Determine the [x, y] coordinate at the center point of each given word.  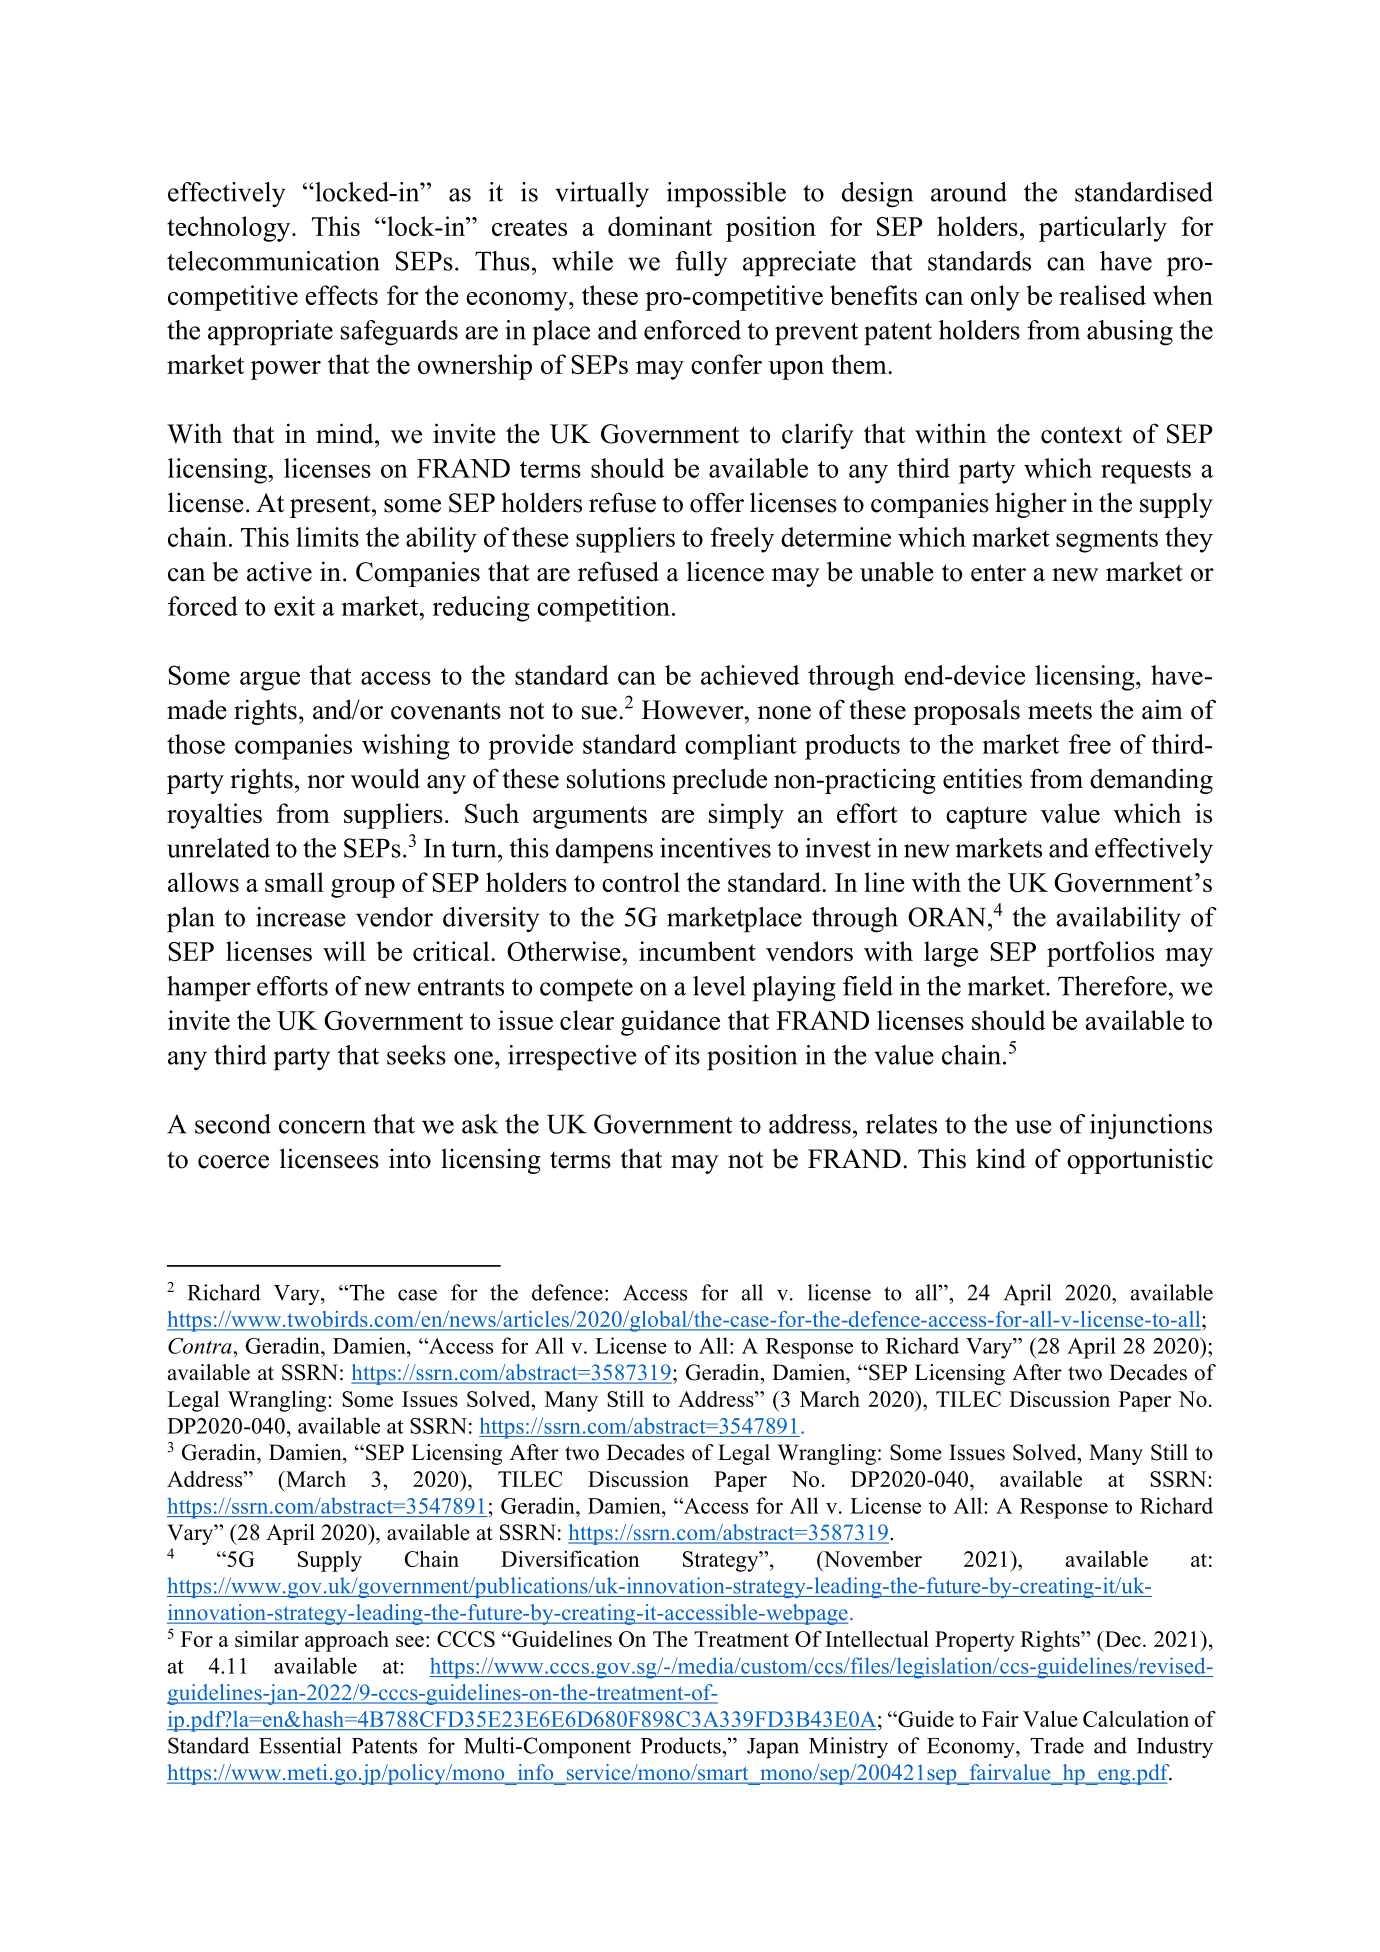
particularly [1103, 229]
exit [294, 606]
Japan [773, 1748]
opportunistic [1140, 1161]
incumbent [697, 951]
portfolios [1100, 954]
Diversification [570, 1558]
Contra [201, 1346]
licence [725, 571]
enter [998, 573]
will [344, 951]
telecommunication [273, 261]
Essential [300, 1745]
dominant [660, 226]
